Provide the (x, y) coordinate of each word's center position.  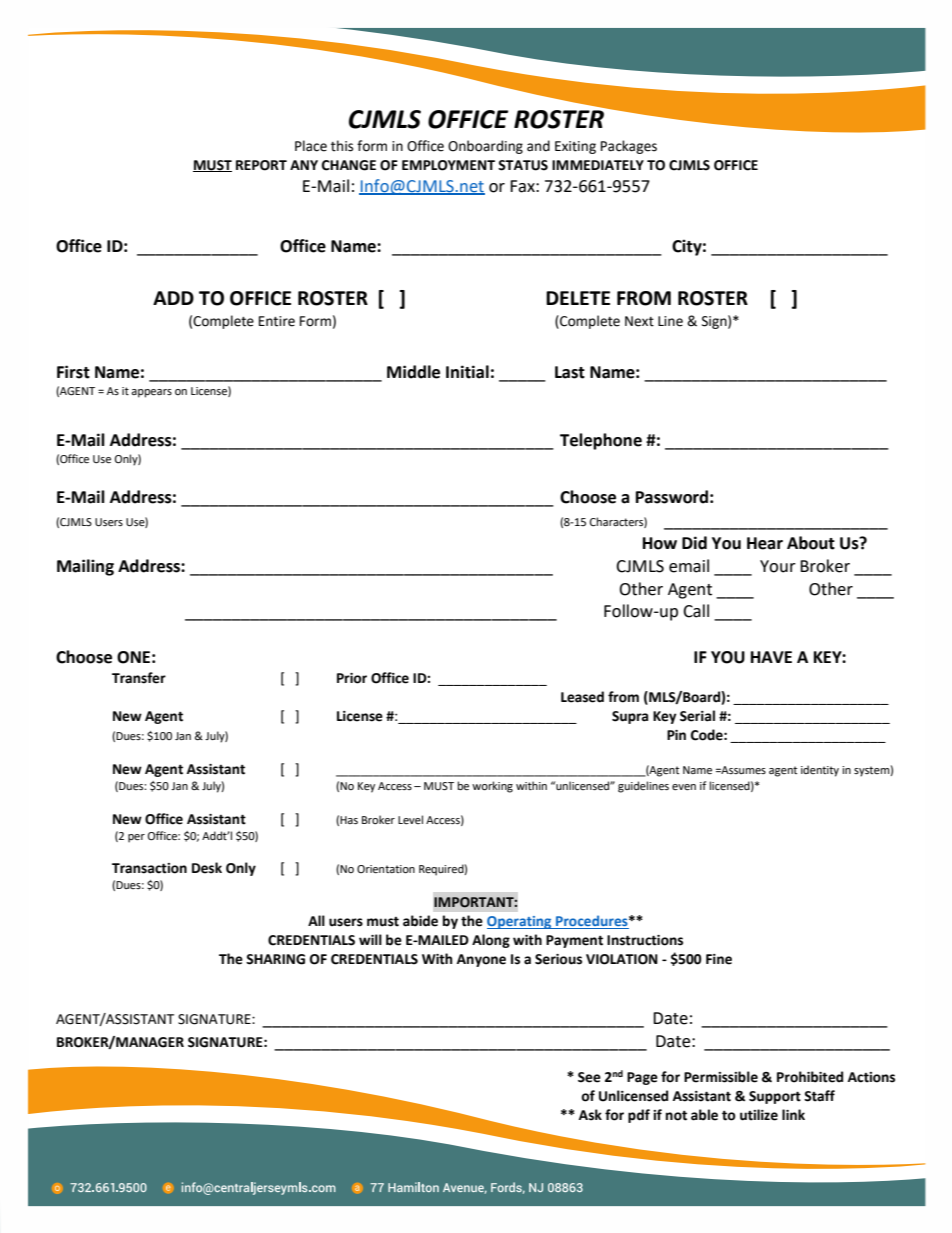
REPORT (261, 165)
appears (151, 393)
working (492, 787)
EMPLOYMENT (448, 165)
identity (820, 771)
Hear (765, 543)
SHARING (275, 959)
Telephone (601, 441)
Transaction (149, 868)
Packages (629, 147)
